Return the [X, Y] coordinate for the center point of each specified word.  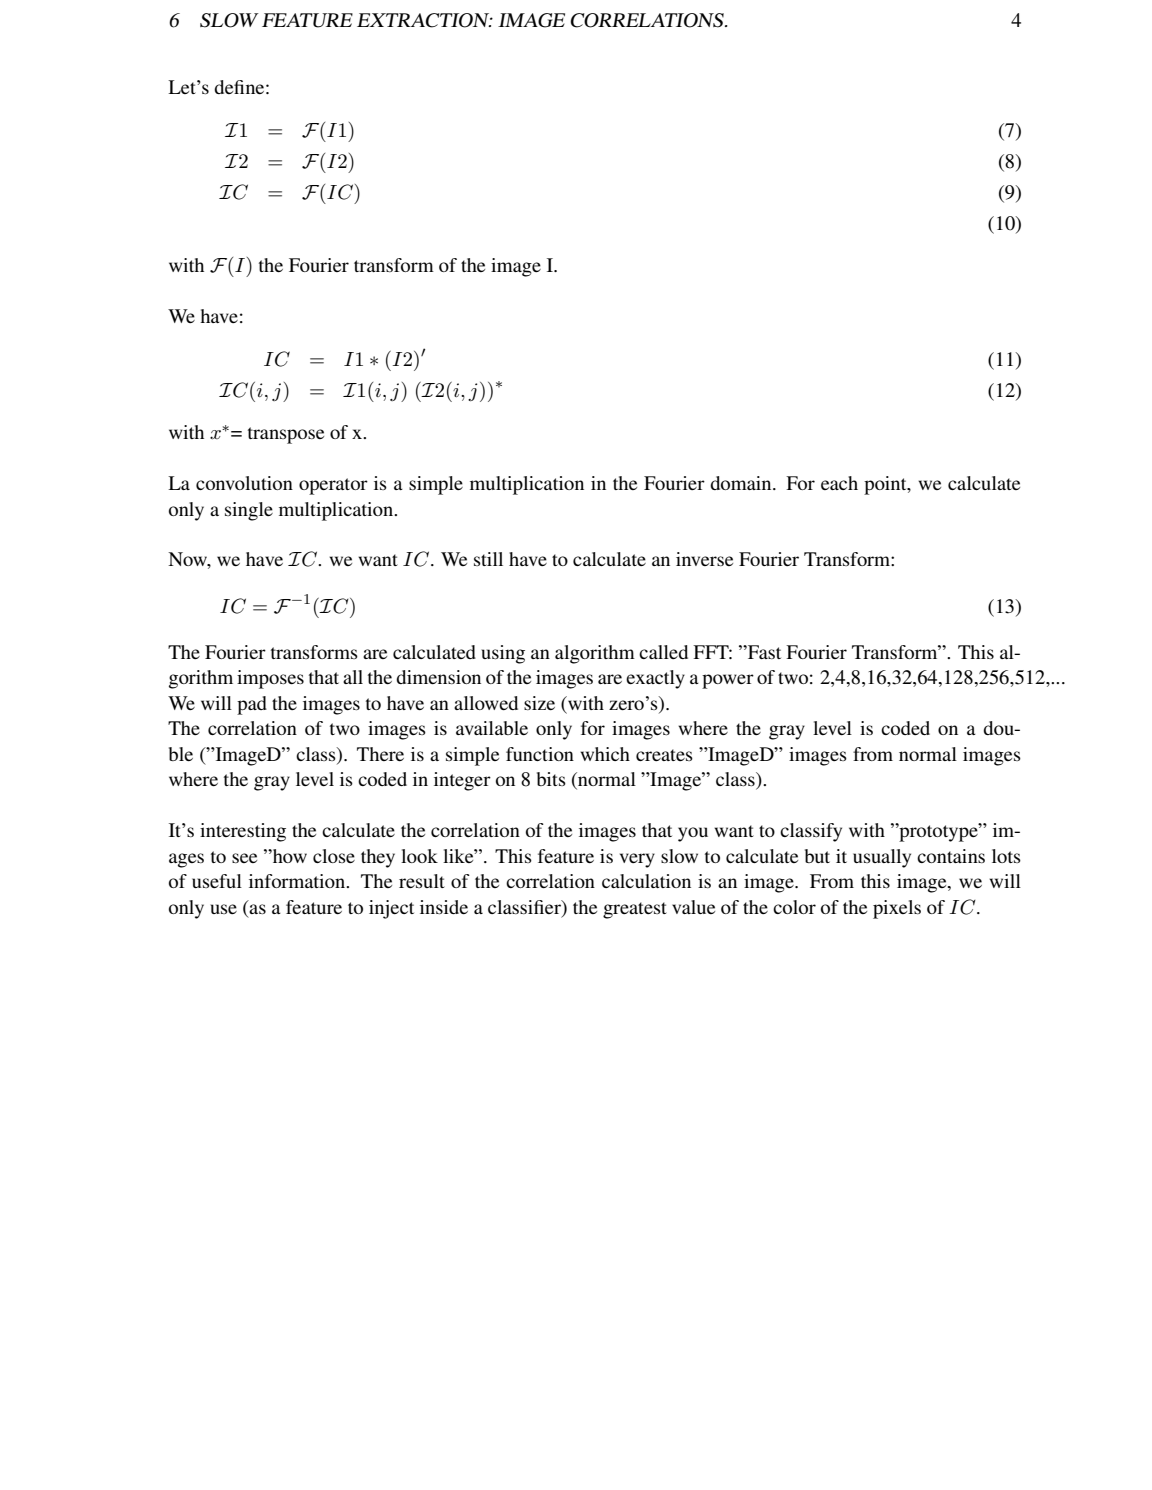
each [839, 483]
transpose [286, 435]
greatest [635, 910]
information [298, 881]
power [728, 681]
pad [252, 705]
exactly [655, 679]
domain [742, 483]
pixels [897, 909]
